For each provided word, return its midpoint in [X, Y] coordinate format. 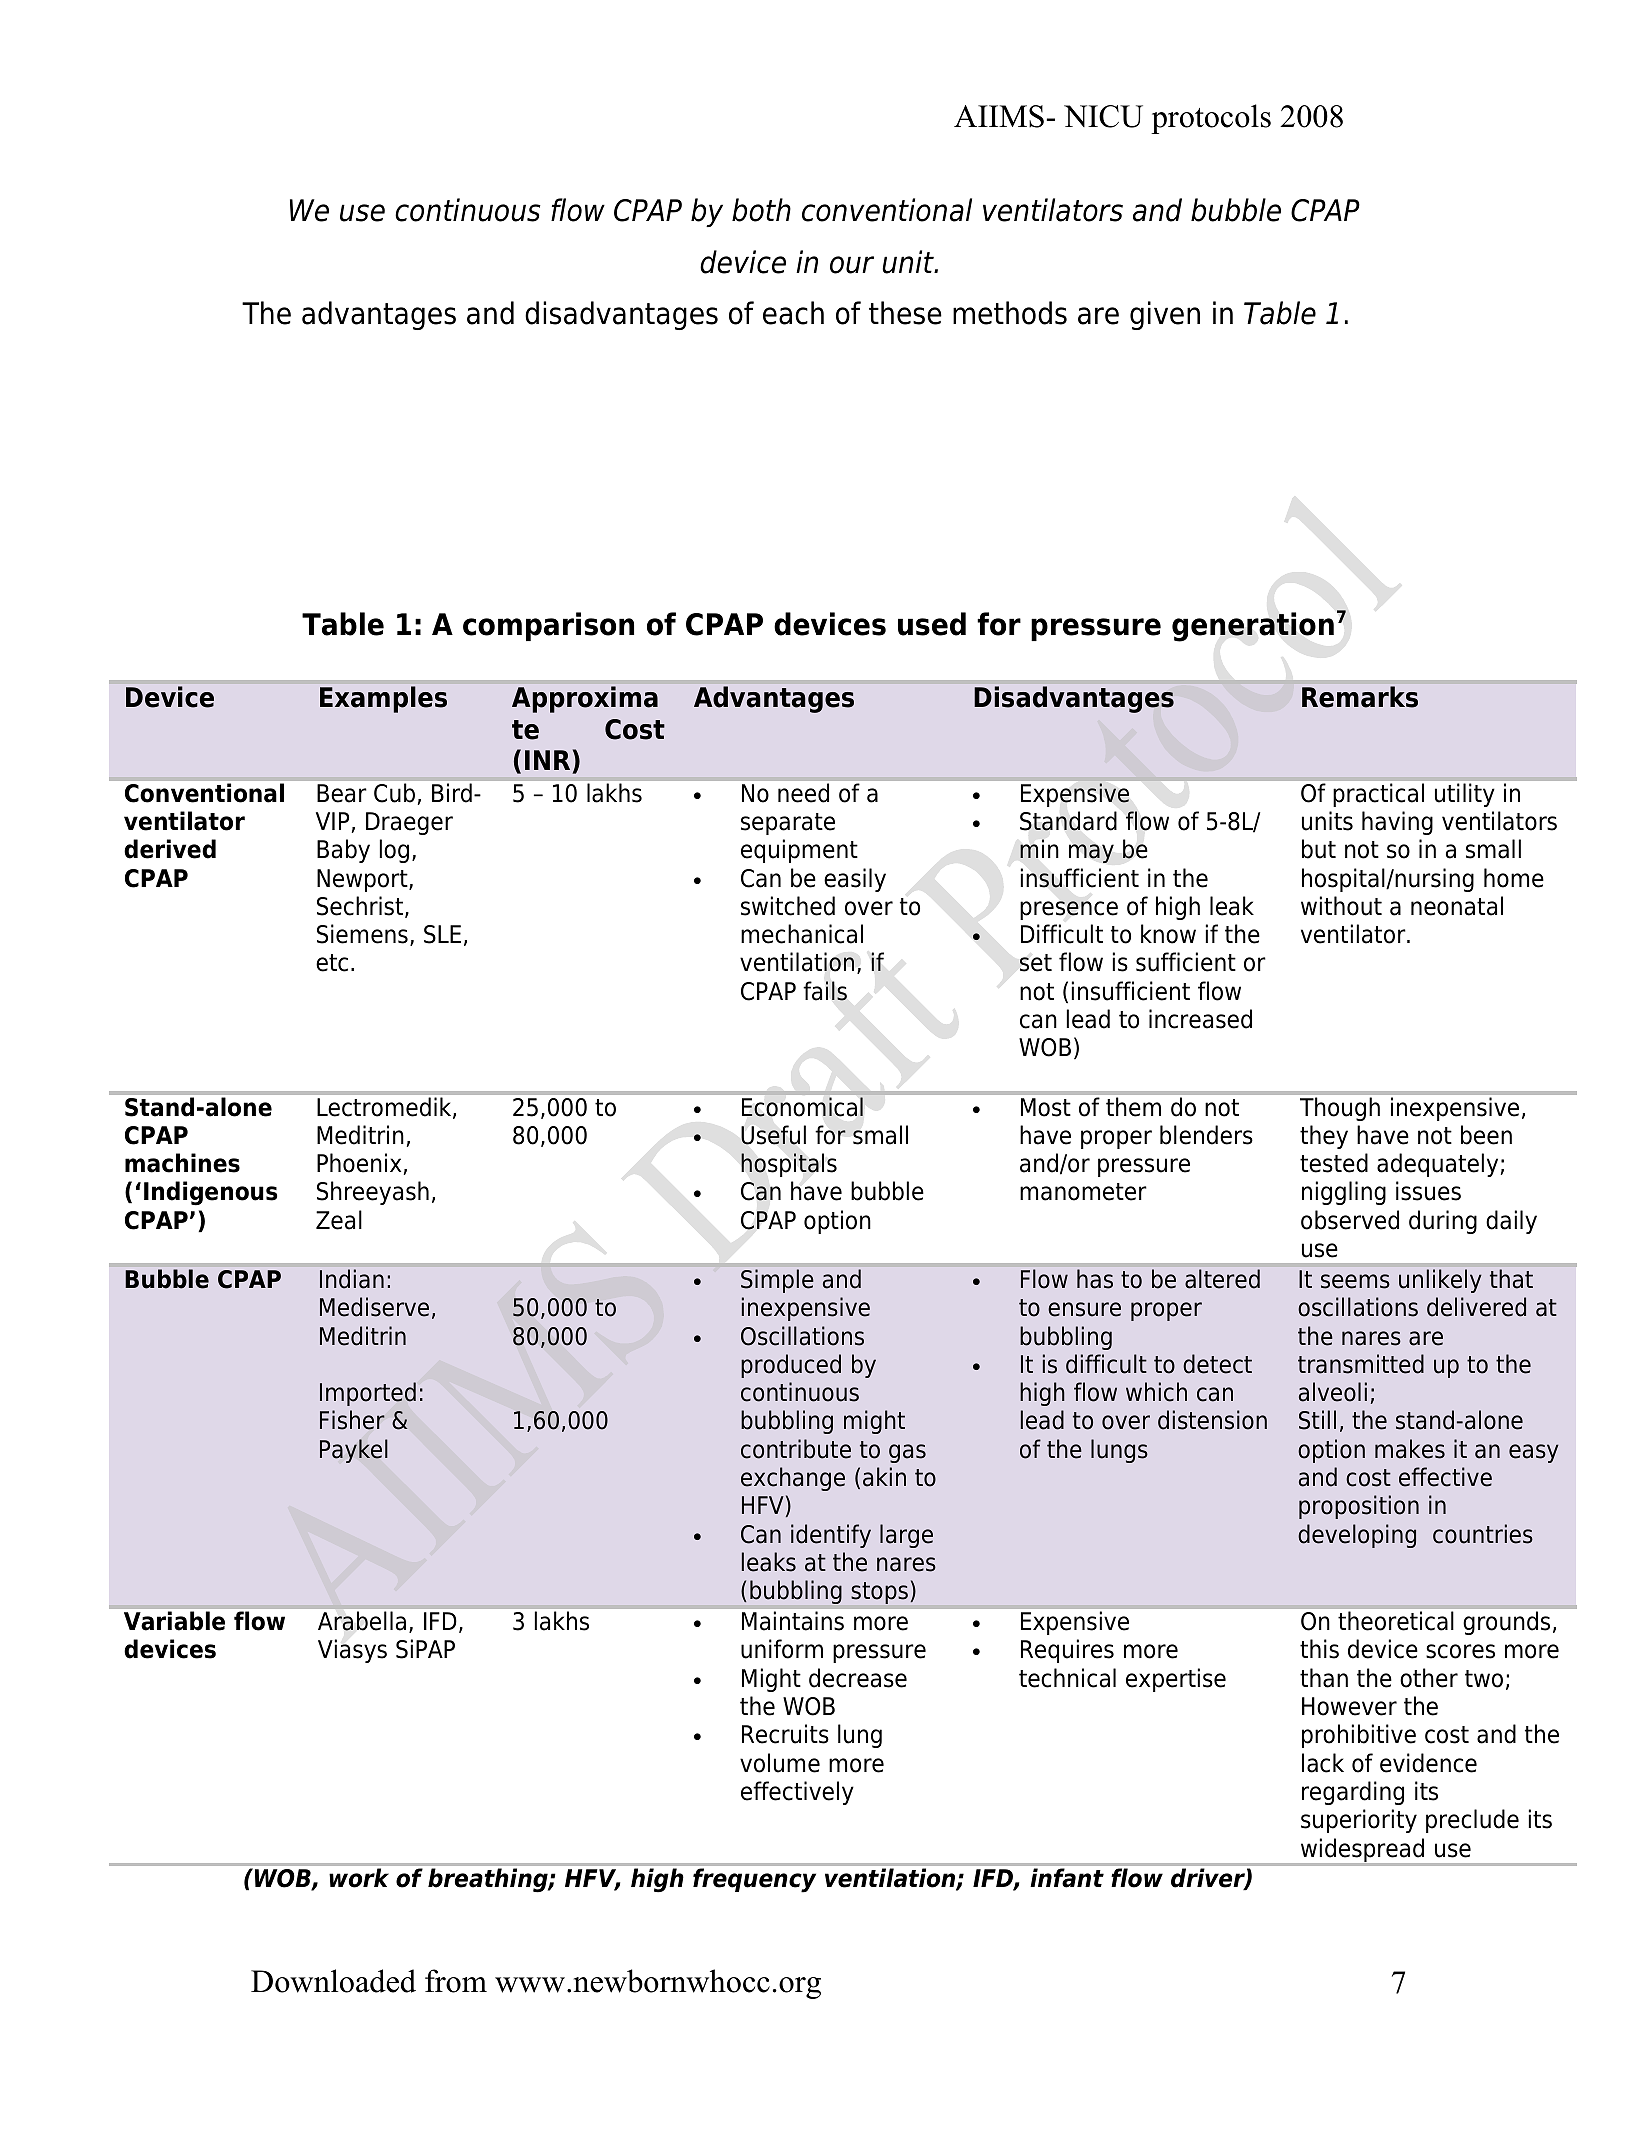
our [852, 265]
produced [791, 1366]
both [761, 210]
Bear [342, 793]
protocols [1211, 119]
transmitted [1361, 1364]
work [359, 1878]
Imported [368, 1394]
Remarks [1360, 697]
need [803, 793]
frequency [754, 1880]
